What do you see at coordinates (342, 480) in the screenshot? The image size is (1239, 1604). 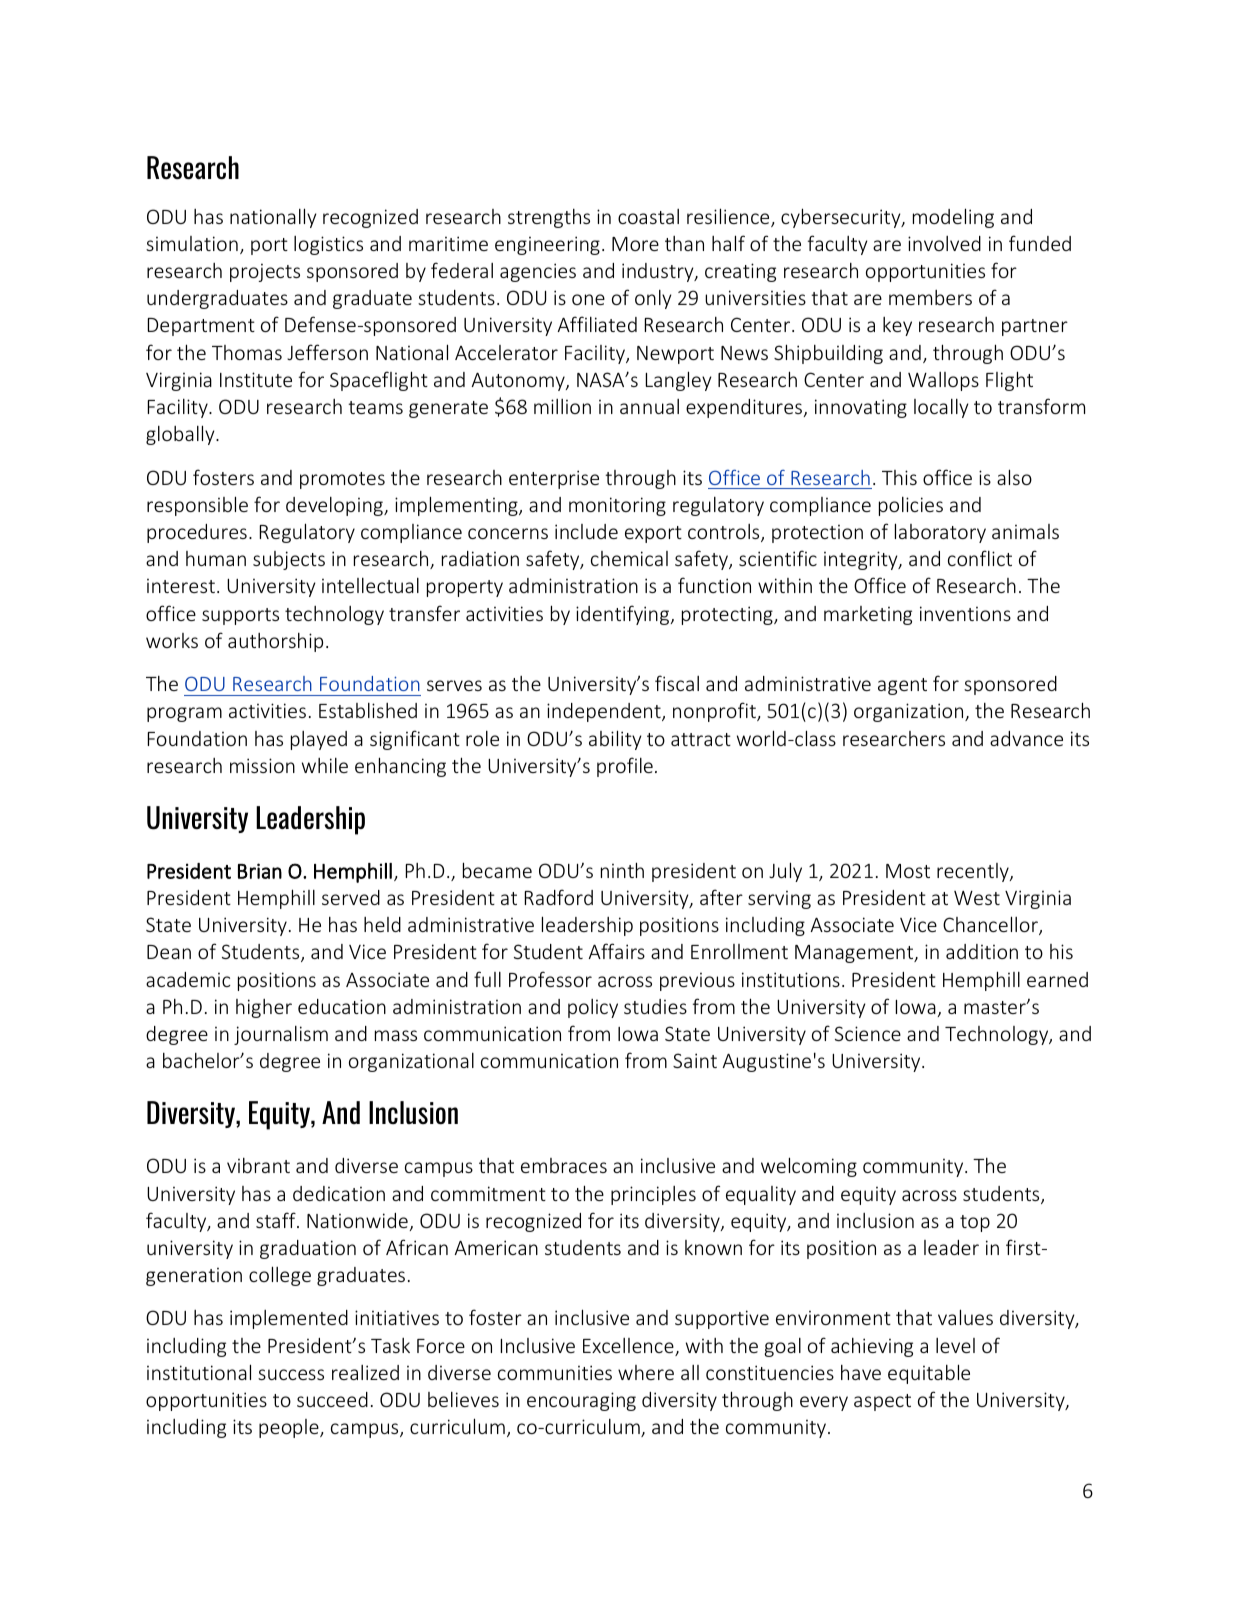 I see `promotes` at bounding box center [342, 480].
